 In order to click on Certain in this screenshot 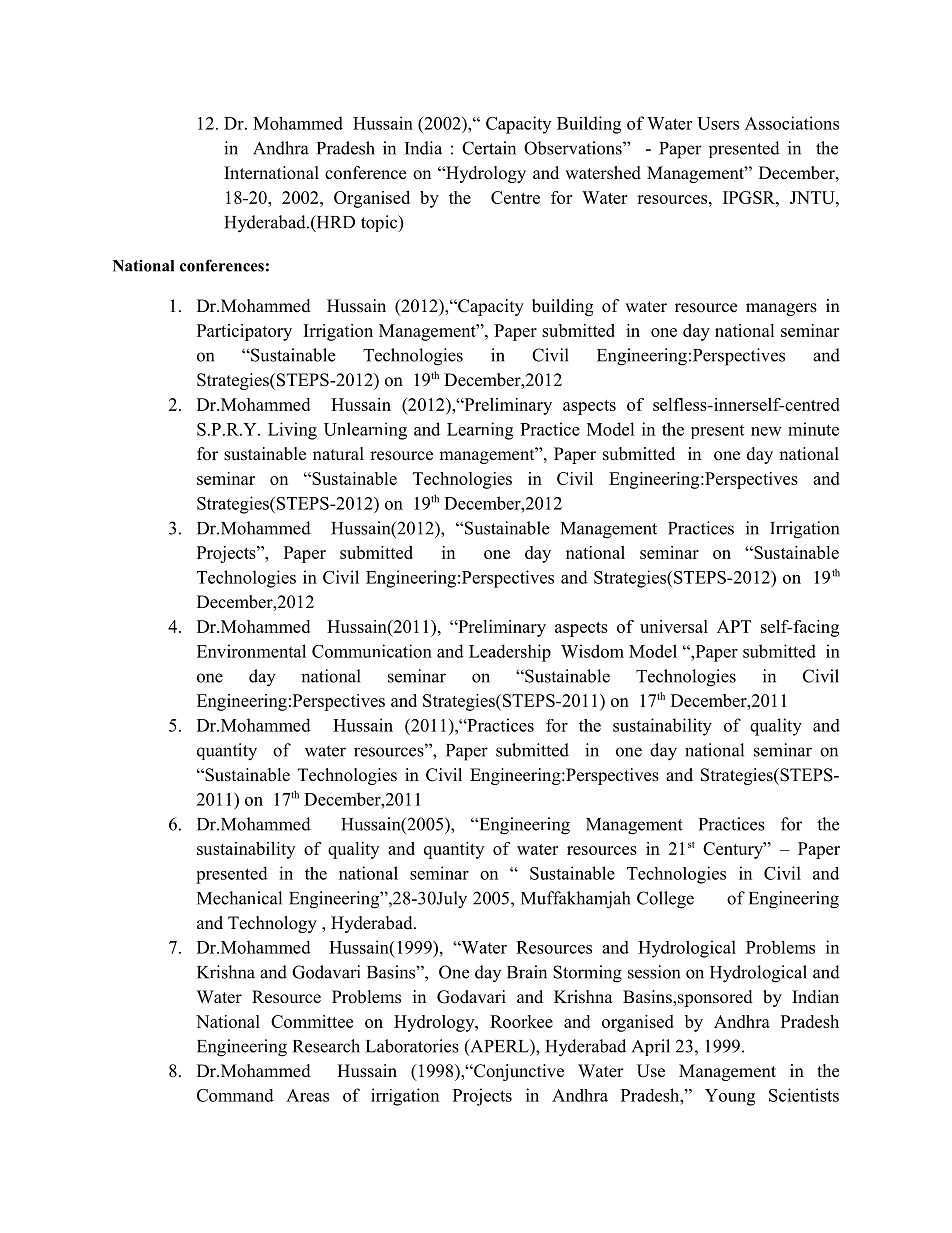, I will do `click(489, 148)`.
